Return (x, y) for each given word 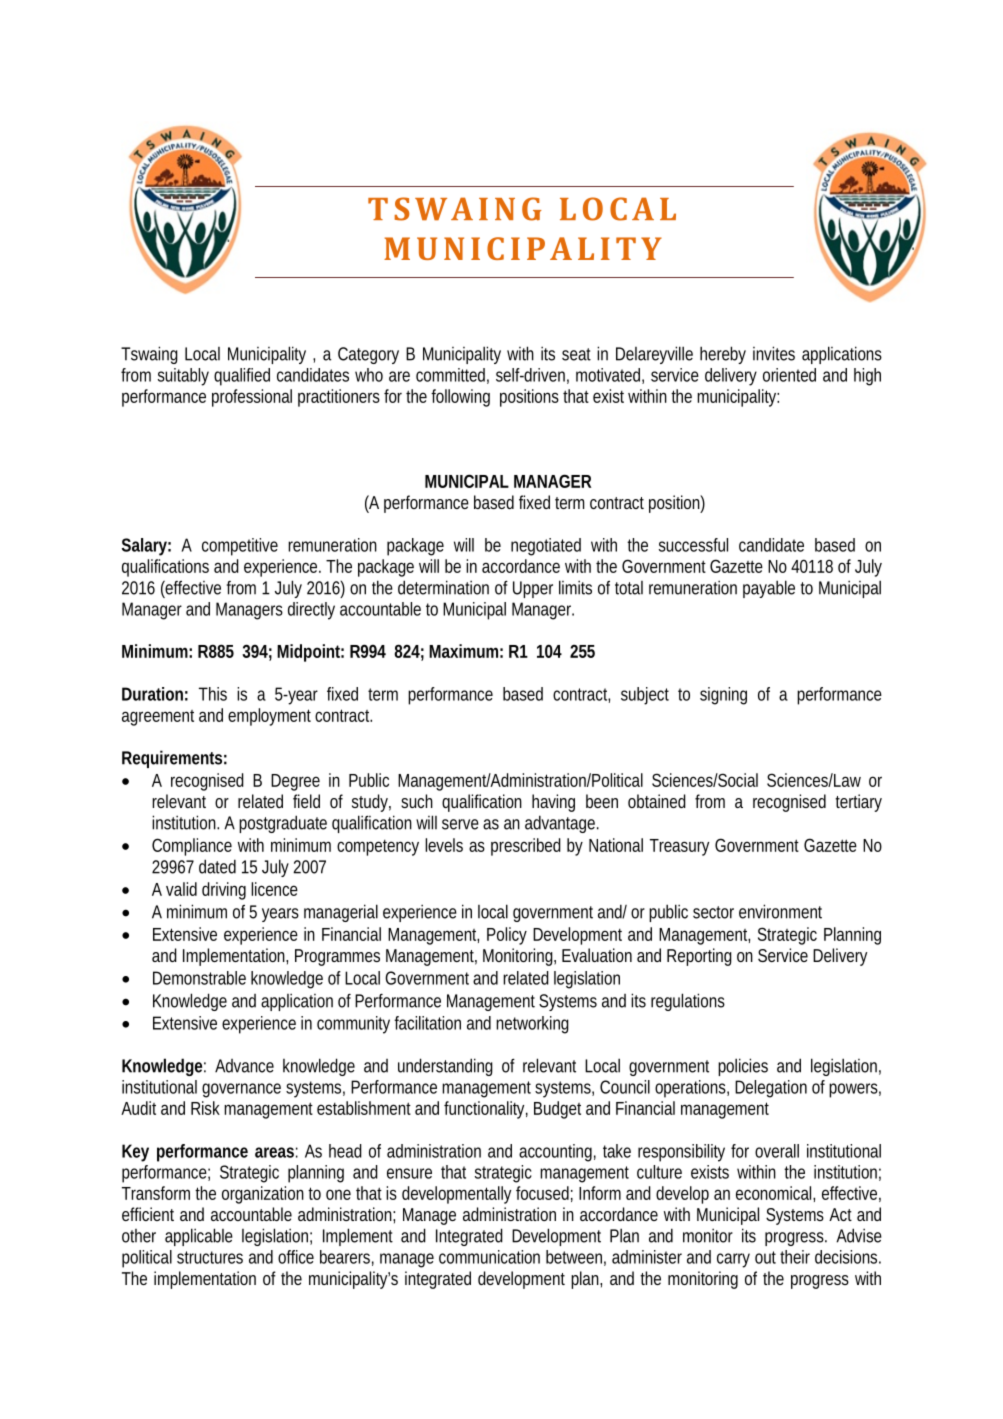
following (460, 398)
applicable (199, 1237)
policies (743, 1067)
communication (489, 1257)
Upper (533, 589)
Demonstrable (199, 978)
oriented (789, 375)
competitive (240, 547)
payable (769, 589)
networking (532, 1025)
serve (460, 824)
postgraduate (283, 824)
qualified (242, 377)
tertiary (858, 803)
